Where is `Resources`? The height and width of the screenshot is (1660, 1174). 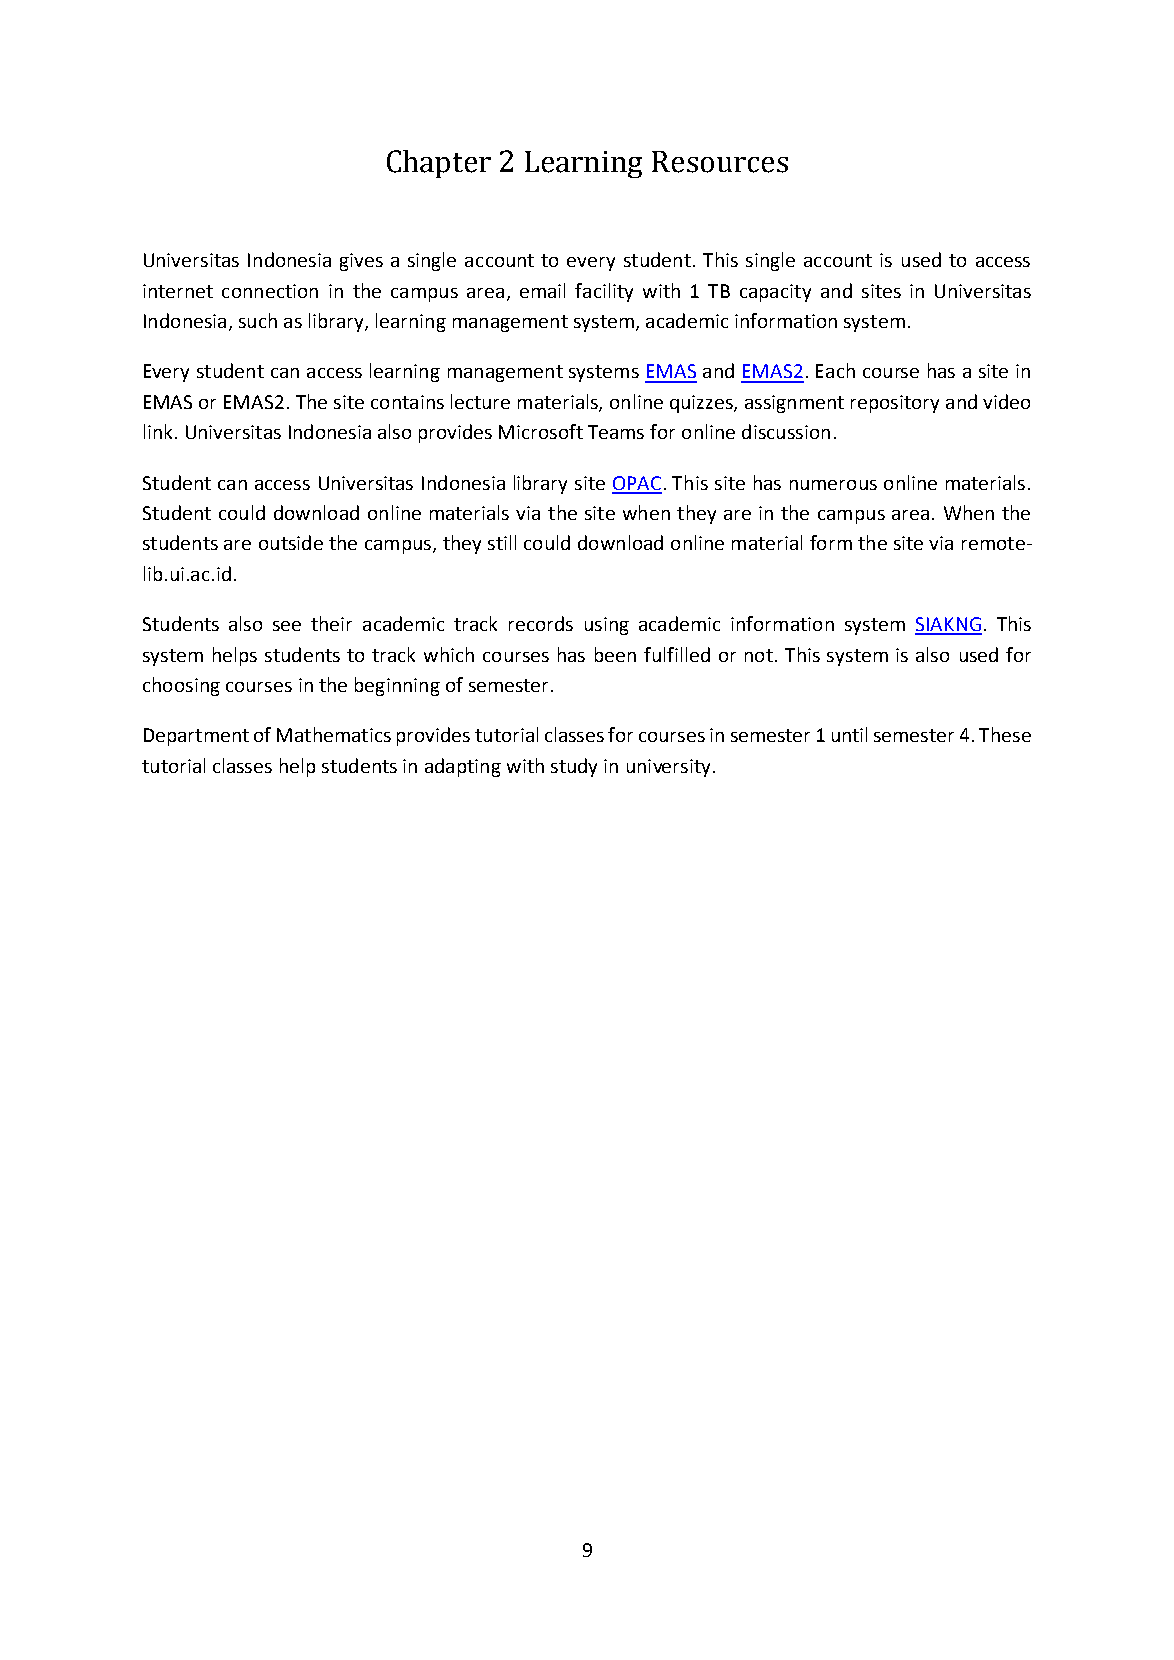
Resources is located at coordinates (720, 162).
